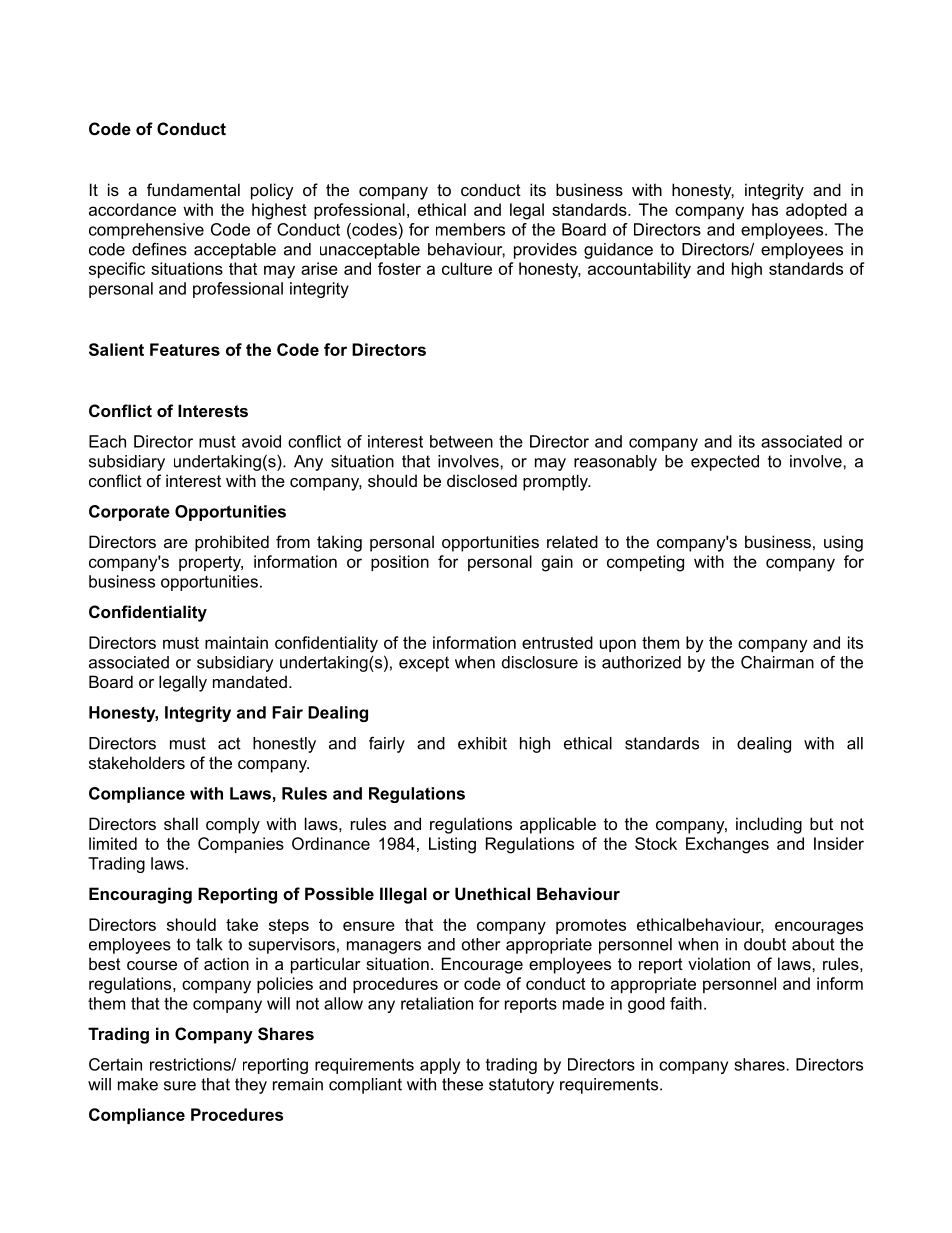 The width and height of the screenshot is (952, 1233). What do you see at coordinates (470, 229) in the screenshot?
I see `members` at bounding box center [470, 229].
